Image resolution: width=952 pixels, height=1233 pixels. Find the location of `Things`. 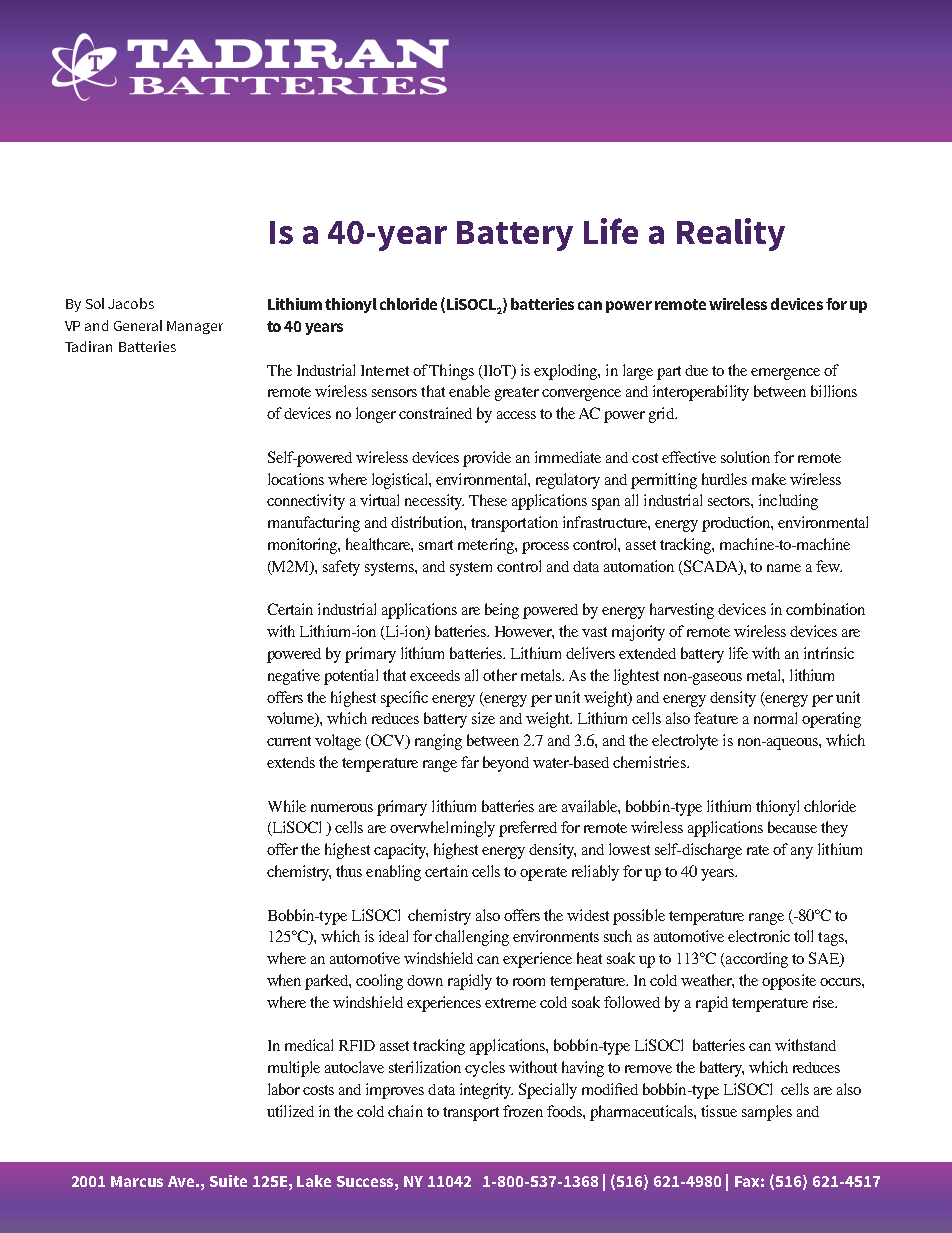

Things is located at coordinates (451, 372).
